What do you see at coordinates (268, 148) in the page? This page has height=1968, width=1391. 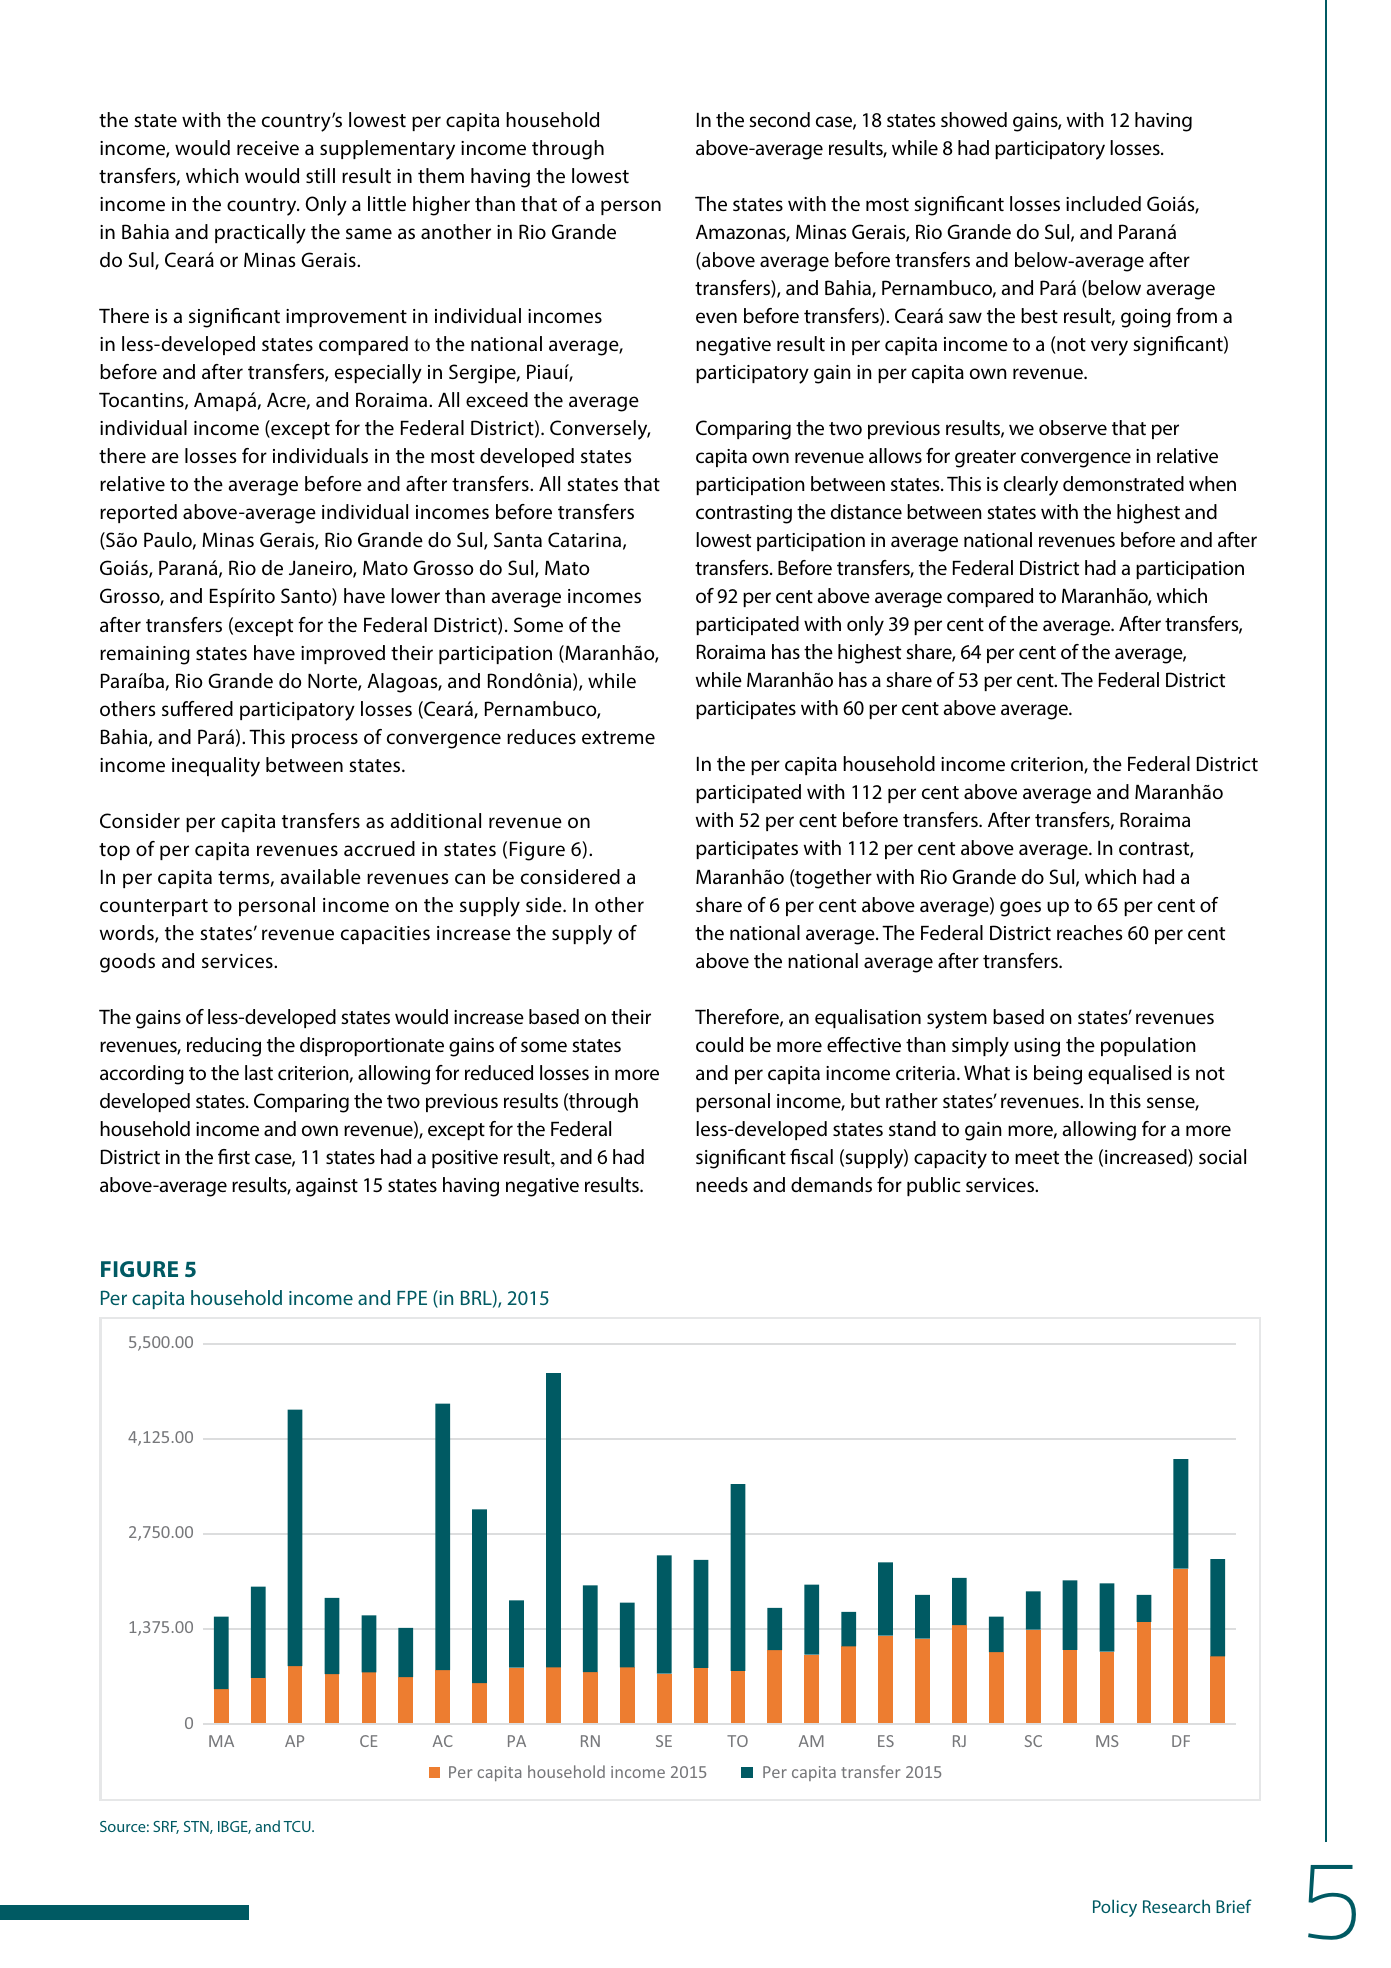 I see `receive` at bounding box center [268, 148].
